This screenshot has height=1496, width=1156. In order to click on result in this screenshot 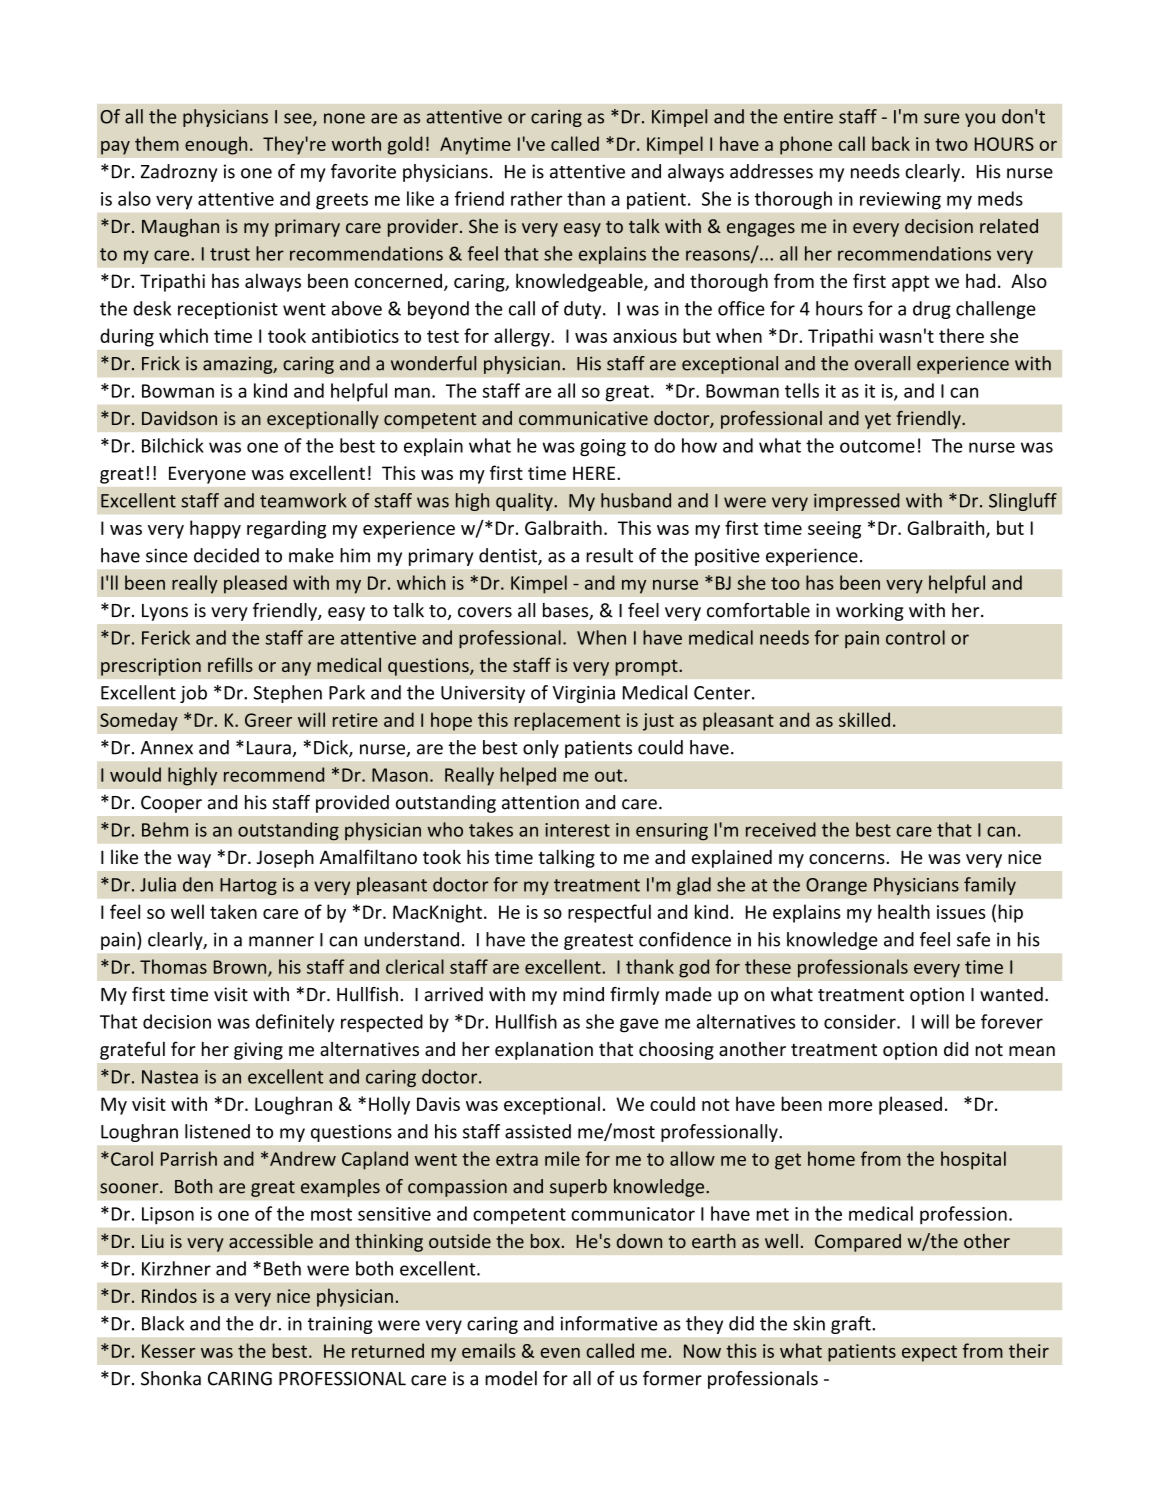, I will do `click(609, 555)`.
